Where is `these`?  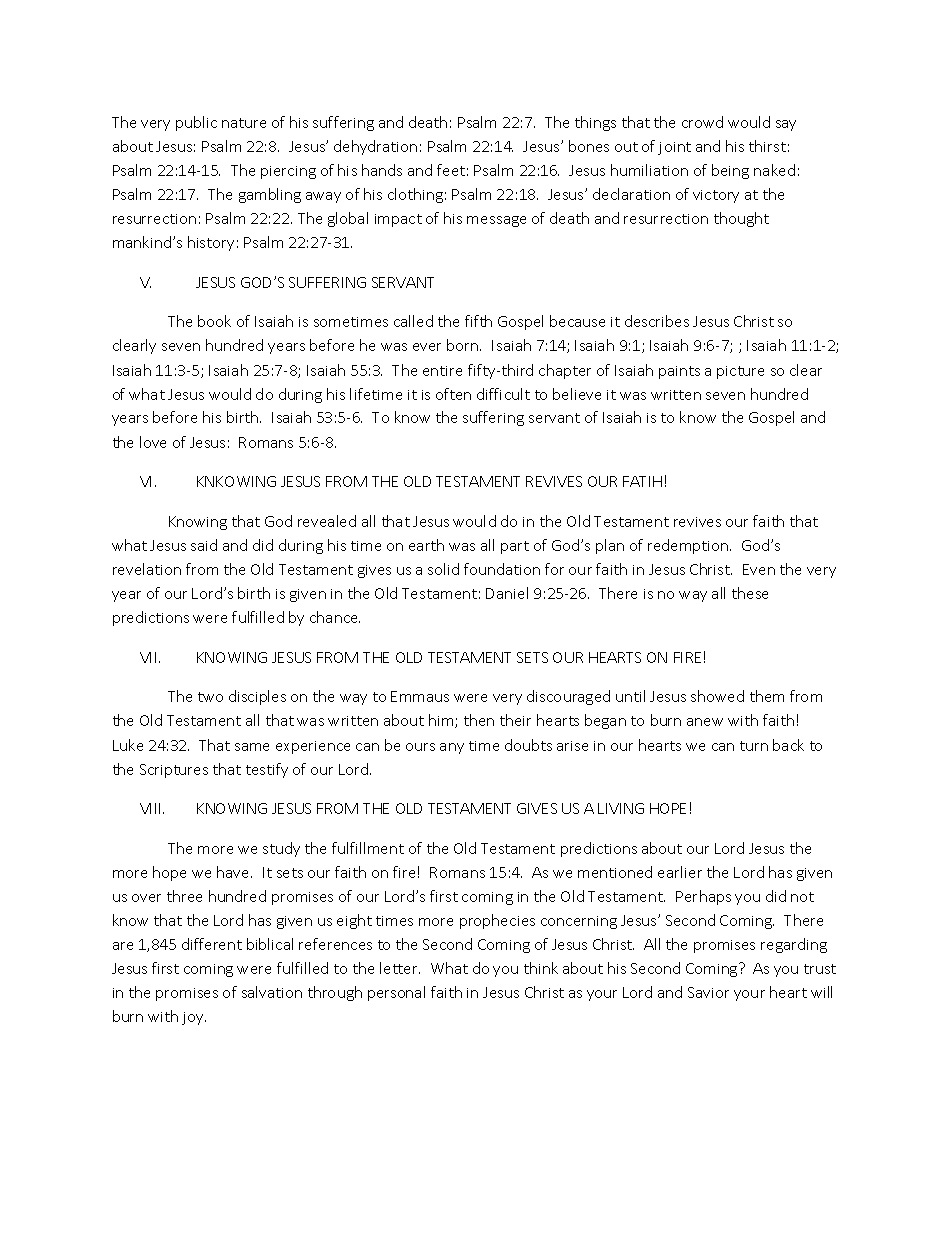
these is located at coordinates (750, 593).
